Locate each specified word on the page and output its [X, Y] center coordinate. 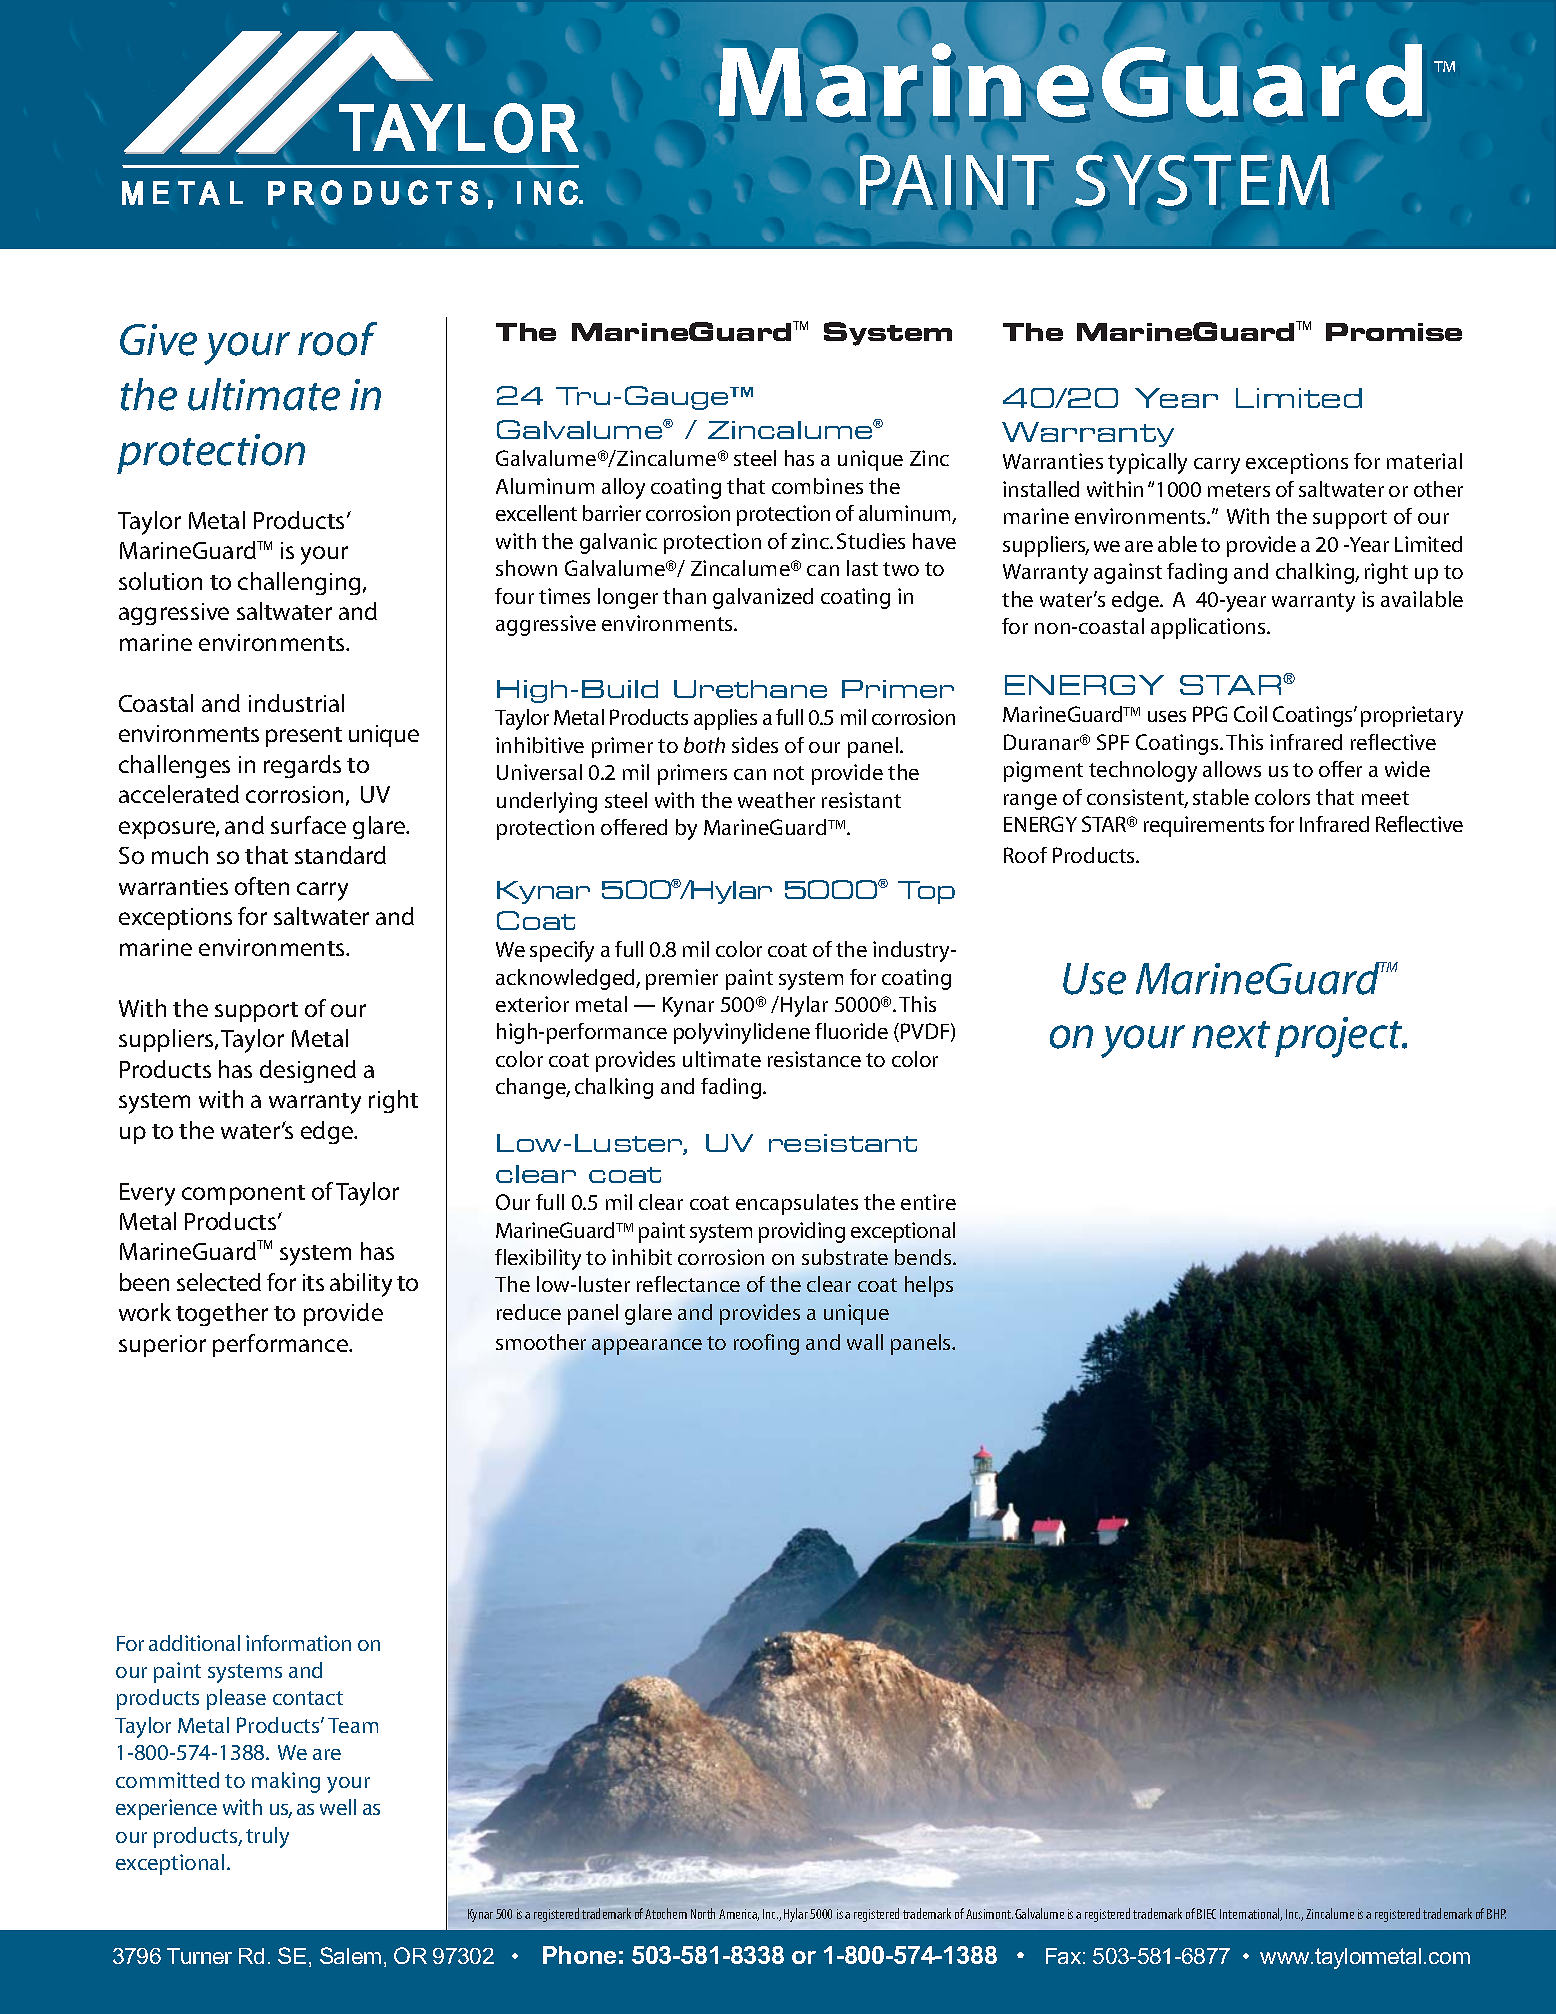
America [739, 1915]
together [222, 1314]
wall [865, 1342]
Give [158, 340]
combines [817, 486]
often [262, 886]
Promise [1394, 332]
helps [929, 1286]
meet [1385, 798]
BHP [1496, 1914]
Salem [350, 1955]
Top [926, 892]
